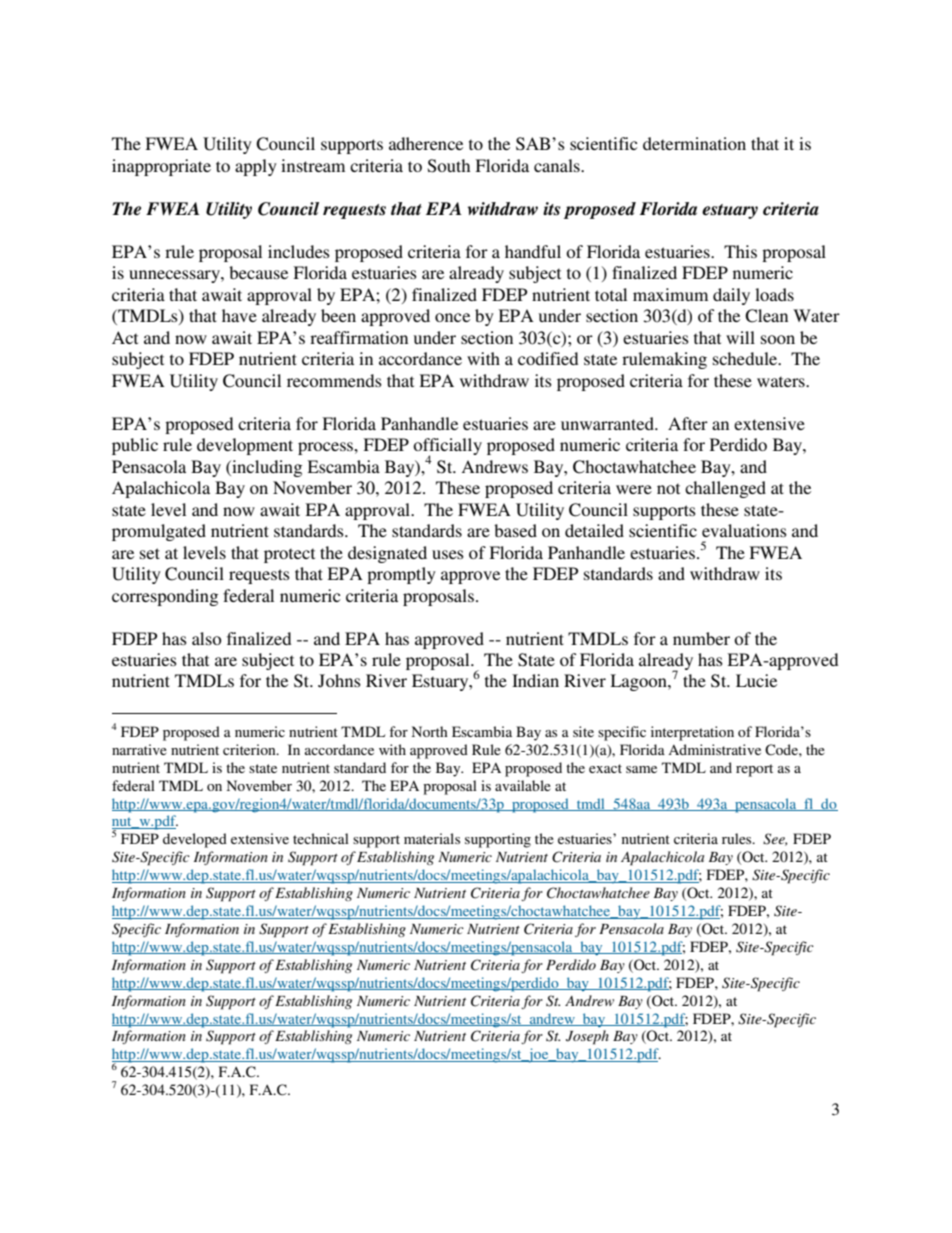 The height and width of the screenshot is (1233, 952). Describe the element at coordinates (447, 448) in the screenshot. I see `officially` at that location.
